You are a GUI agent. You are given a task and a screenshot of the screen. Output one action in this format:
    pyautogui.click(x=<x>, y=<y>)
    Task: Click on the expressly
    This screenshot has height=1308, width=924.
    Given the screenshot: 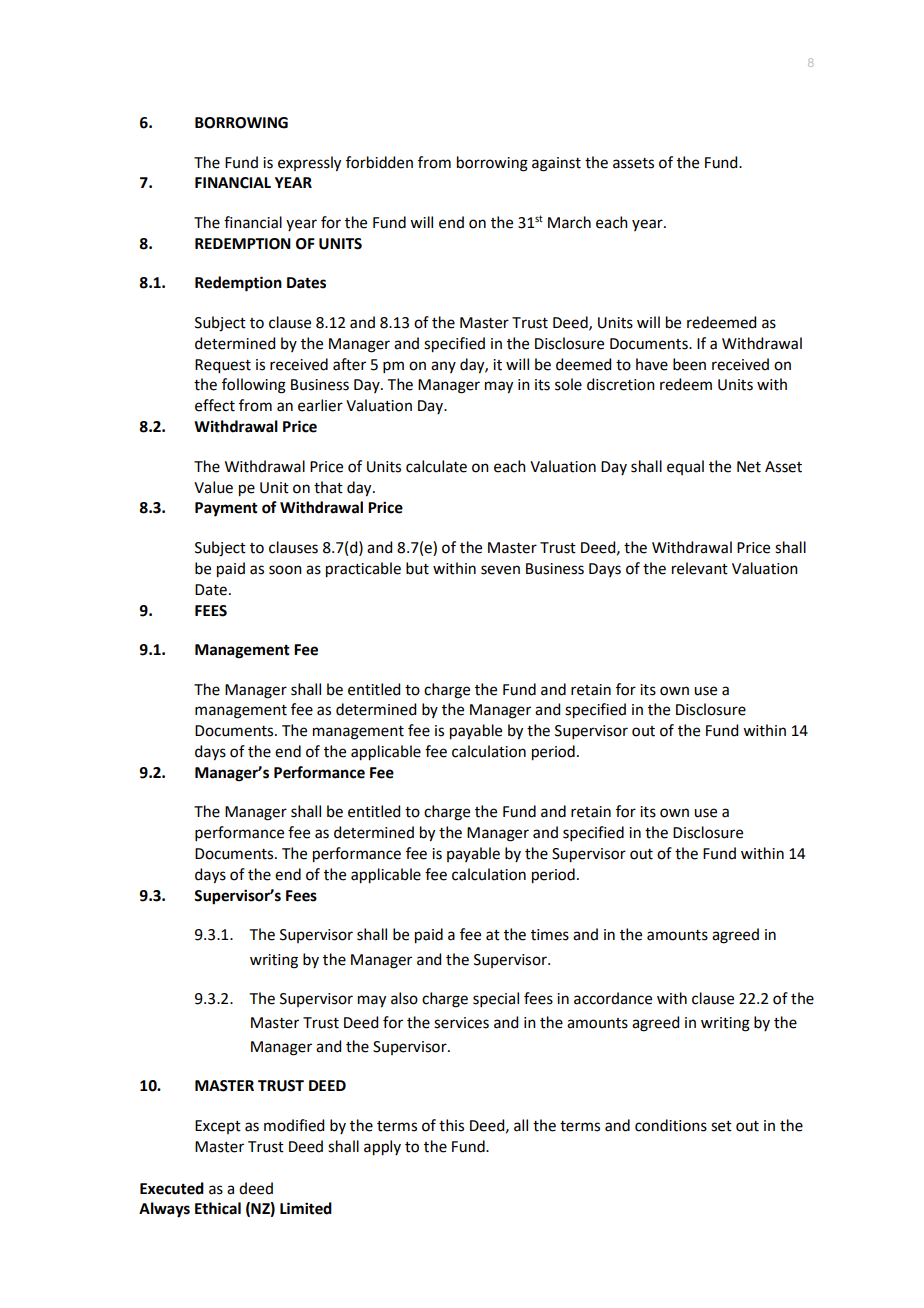 What is the action you would take?
    pyautogui.click(x=309, y=164)
